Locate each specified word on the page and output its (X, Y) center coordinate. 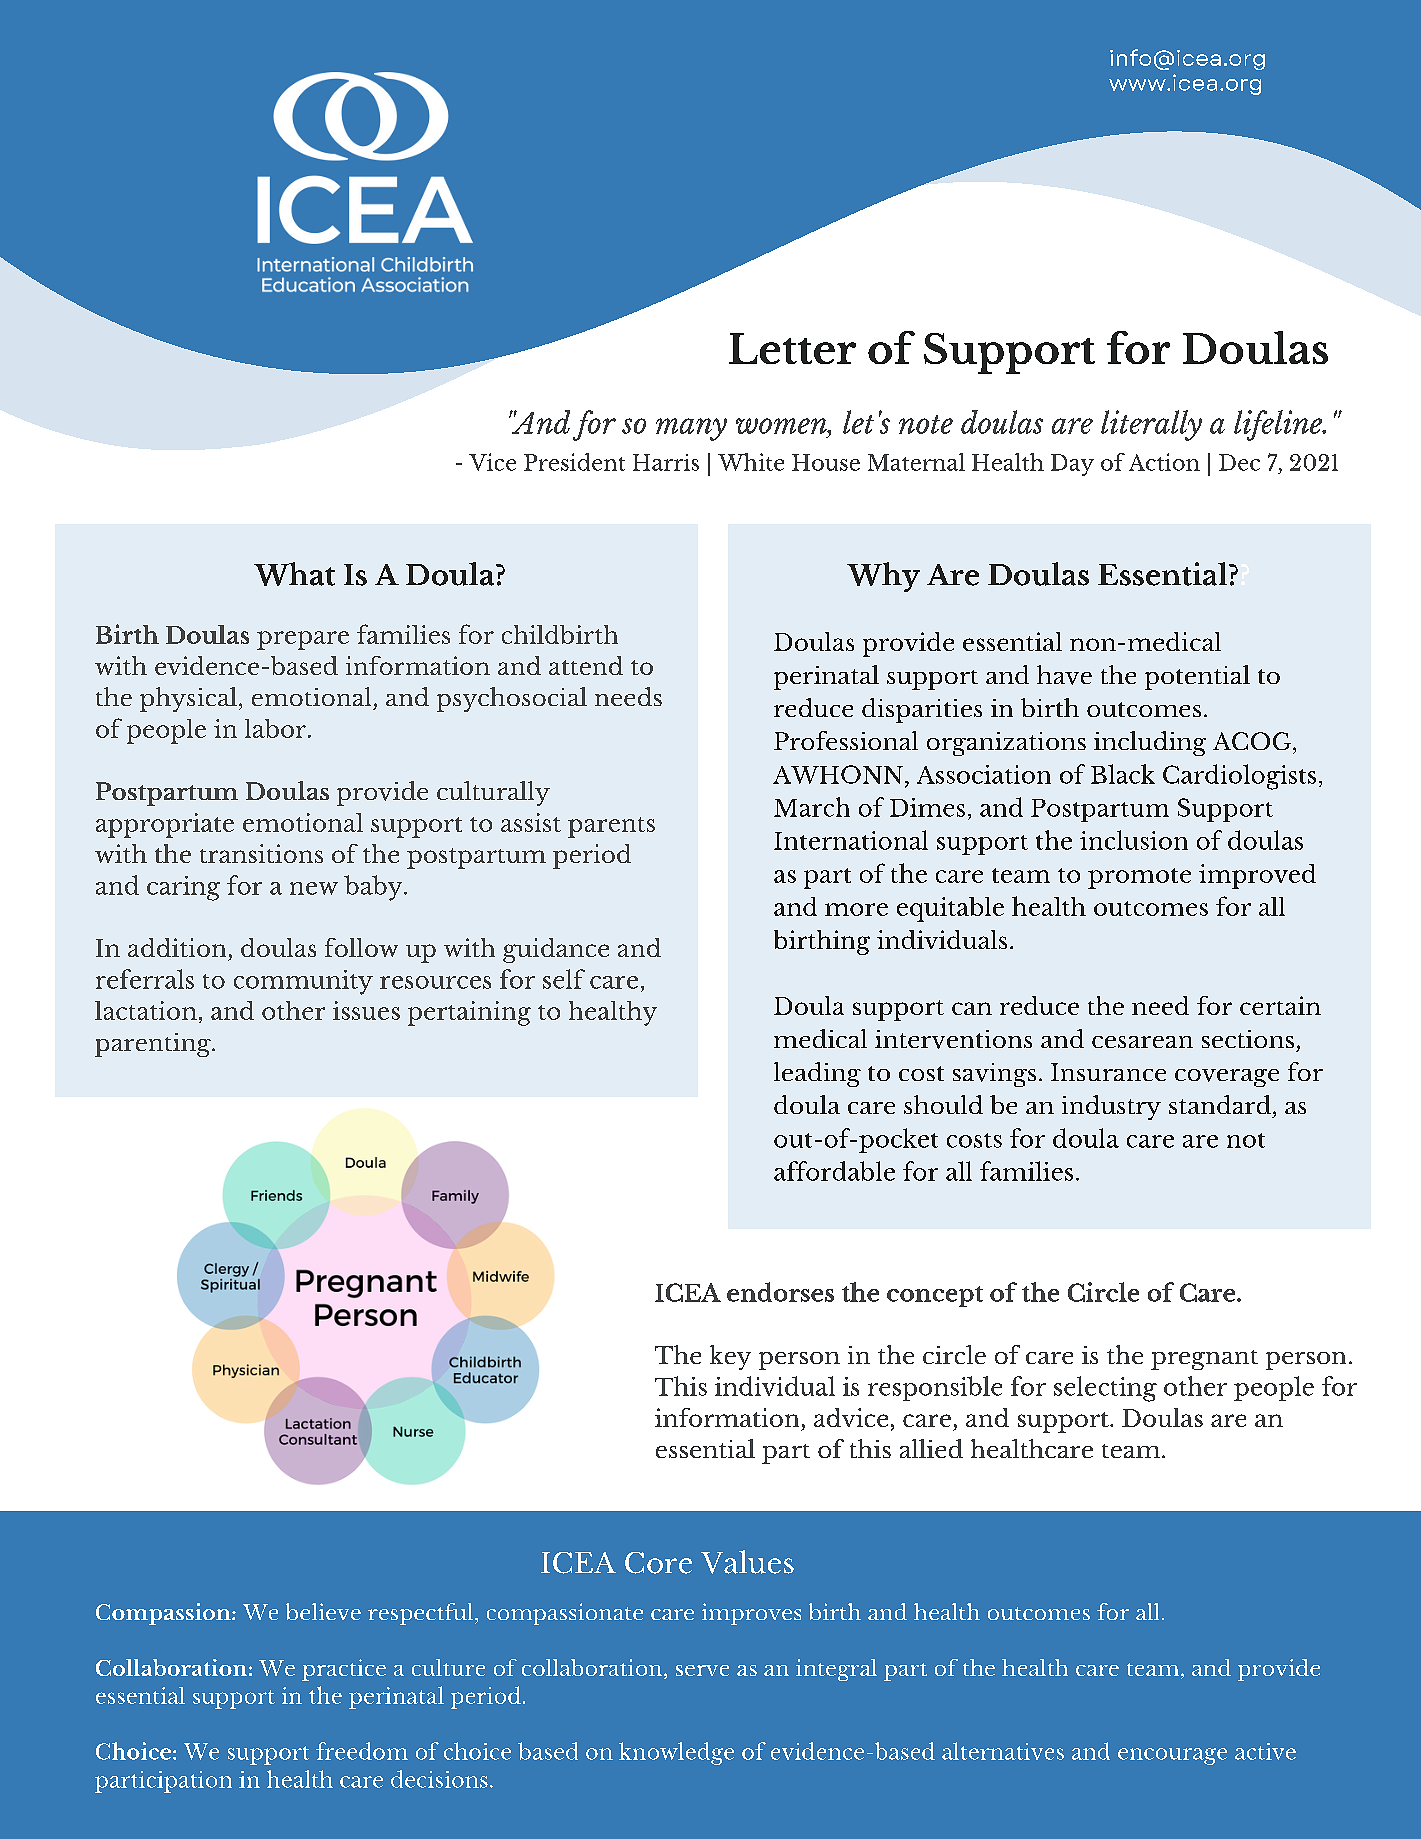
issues (366, 1010)
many (691, 429)
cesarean (1142, 1042)
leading (817, 1074)
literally (1151, 425)
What (294, 574)
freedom (362, 1751)
